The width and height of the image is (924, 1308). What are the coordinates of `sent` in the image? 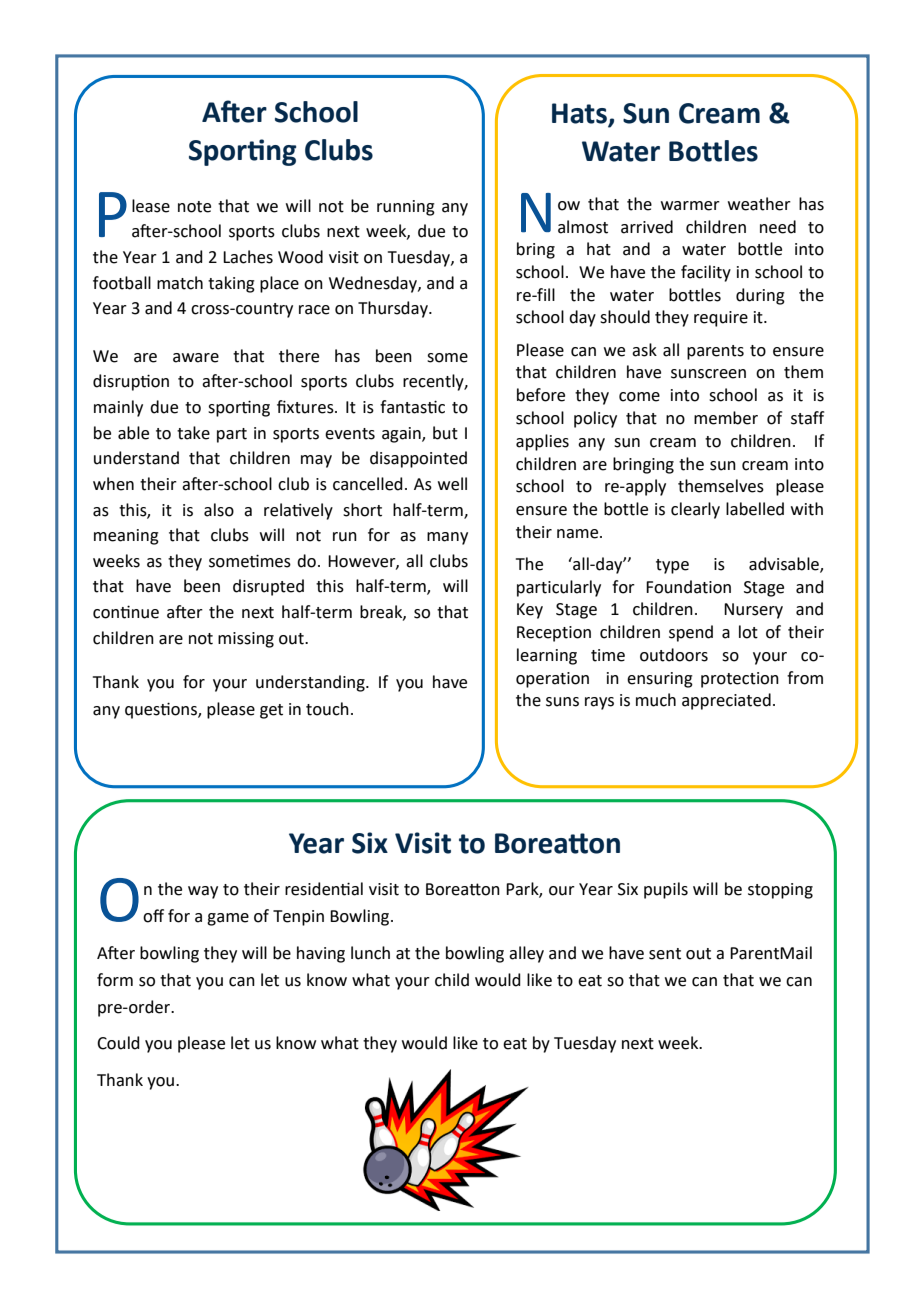 It's located at (665, 954).
